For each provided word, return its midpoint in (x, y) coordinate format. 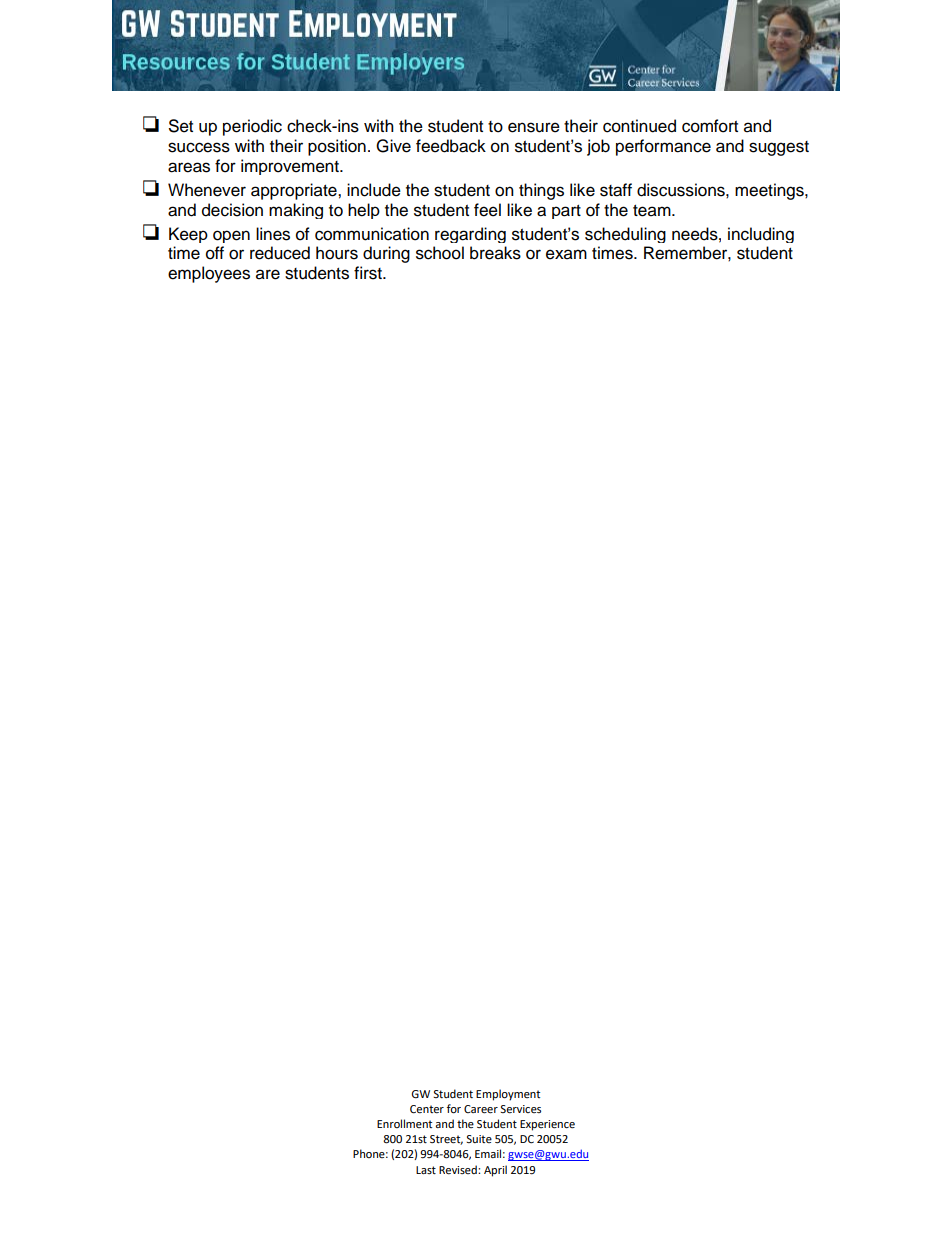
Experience (547, 1125)
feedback (451, 146)
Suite (479, 1139)
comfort (710, 126)
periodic (252, 127)
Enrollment (404, 1123)
